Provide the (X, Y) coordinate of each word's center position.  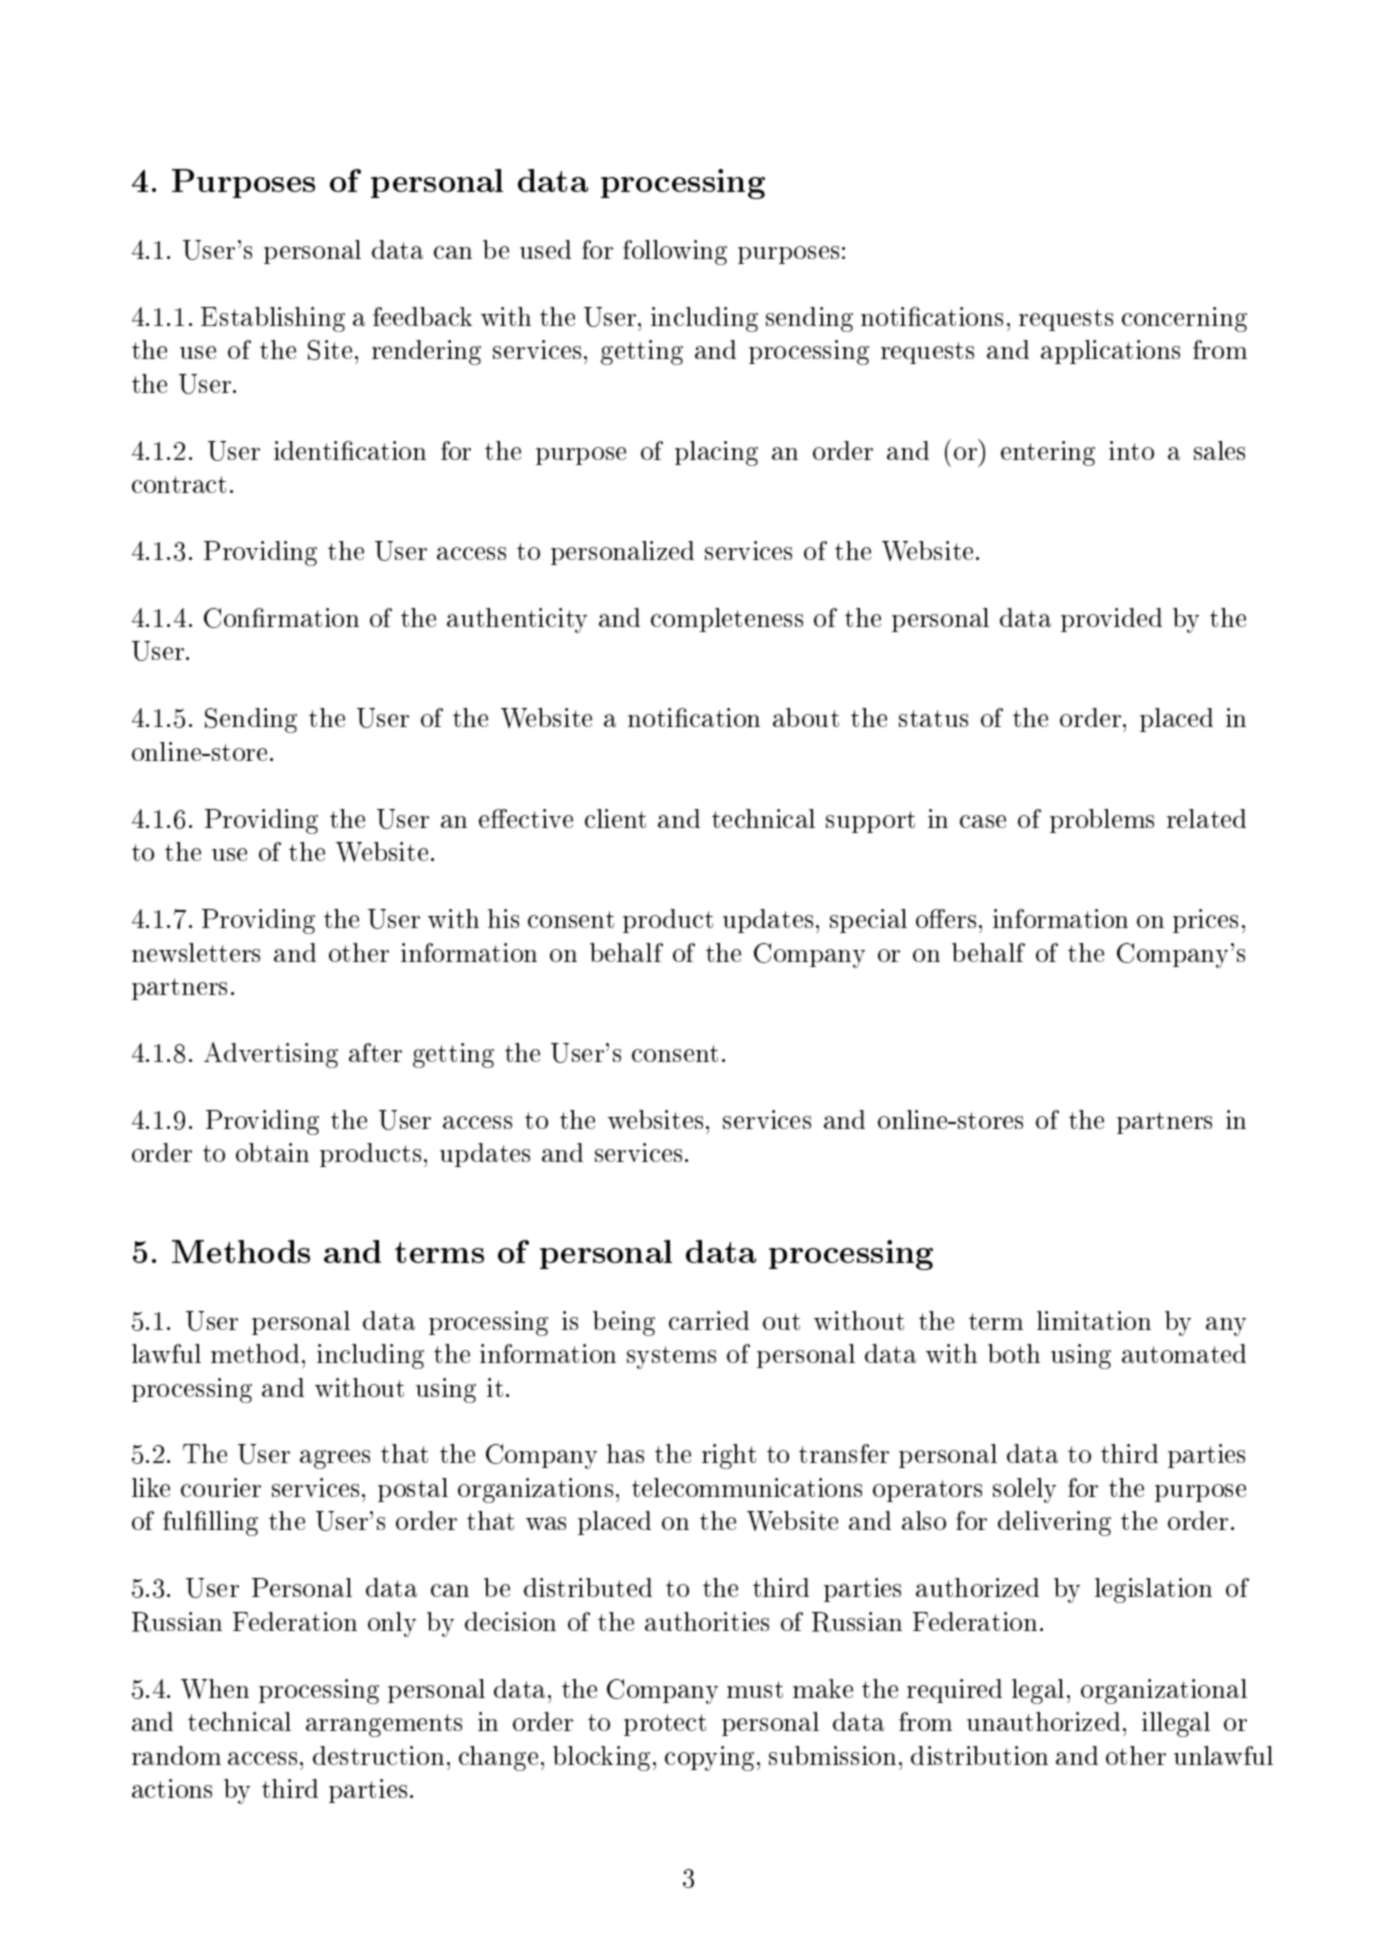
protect (665, 1725)
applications (1110, 352)
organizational (1164, 1691)
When (215, 1689)
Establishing (273, 319)
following (675, 252)
